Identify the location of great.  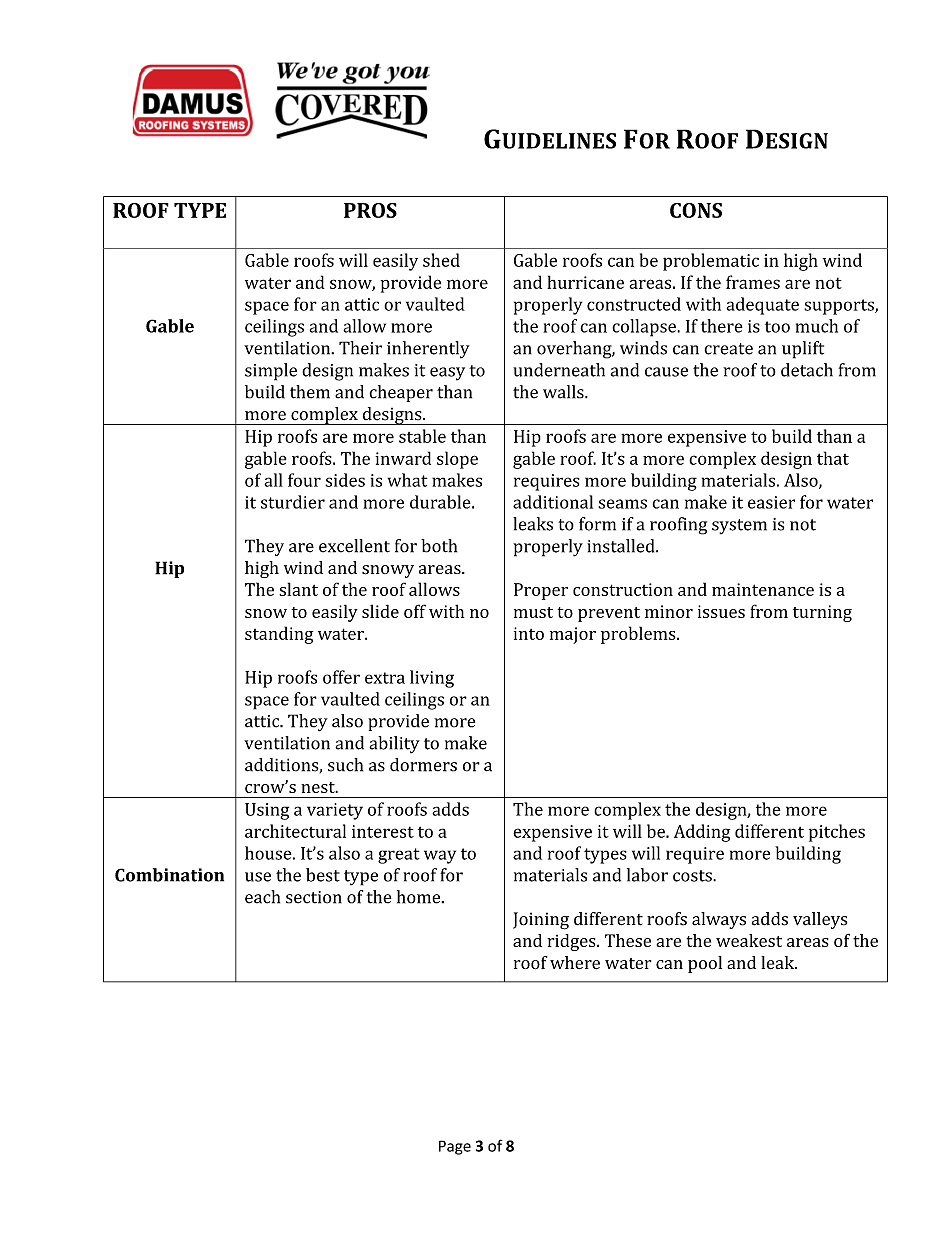
(399, 856).
